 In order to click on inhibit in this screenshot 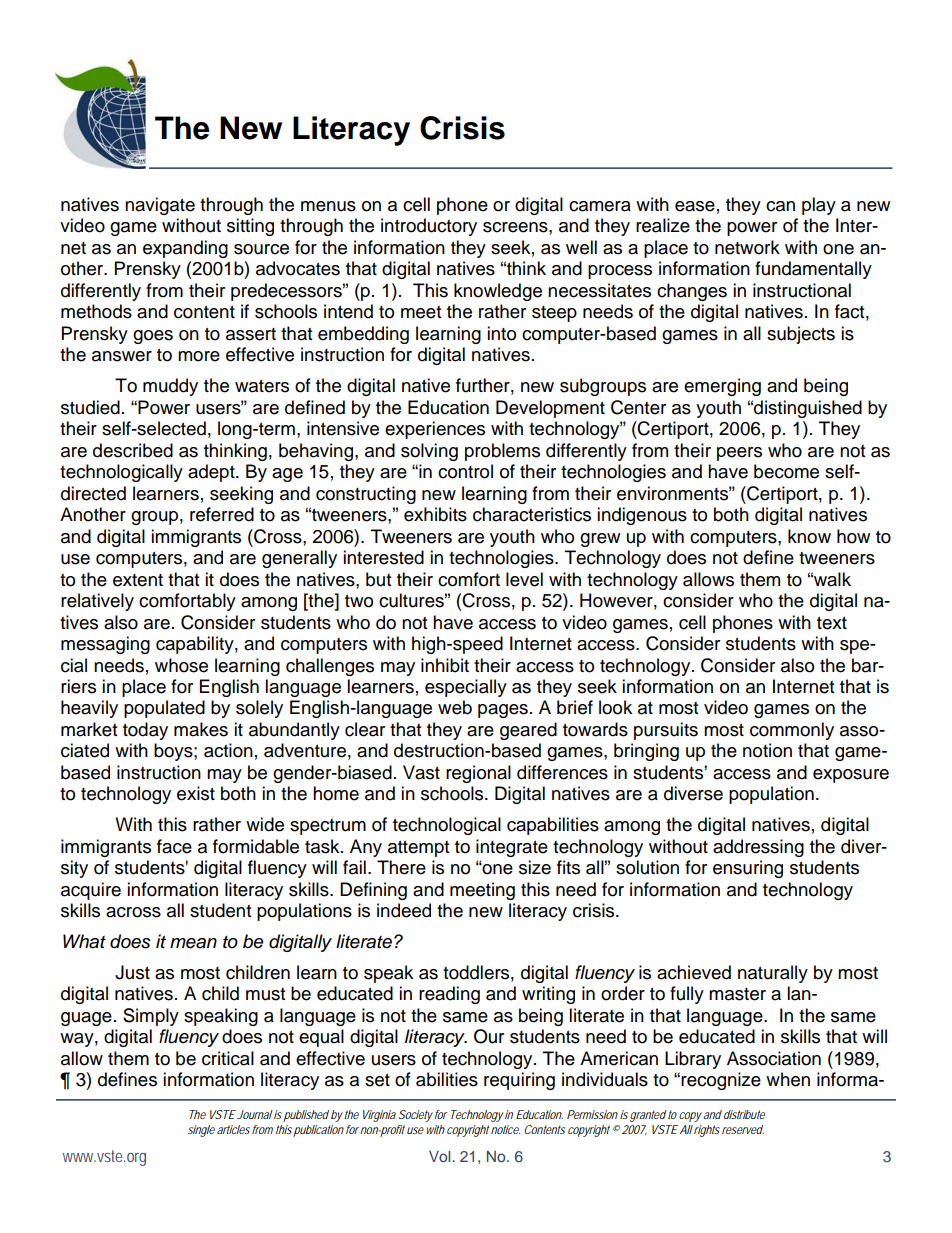, I will do `click(445, 665)`.
